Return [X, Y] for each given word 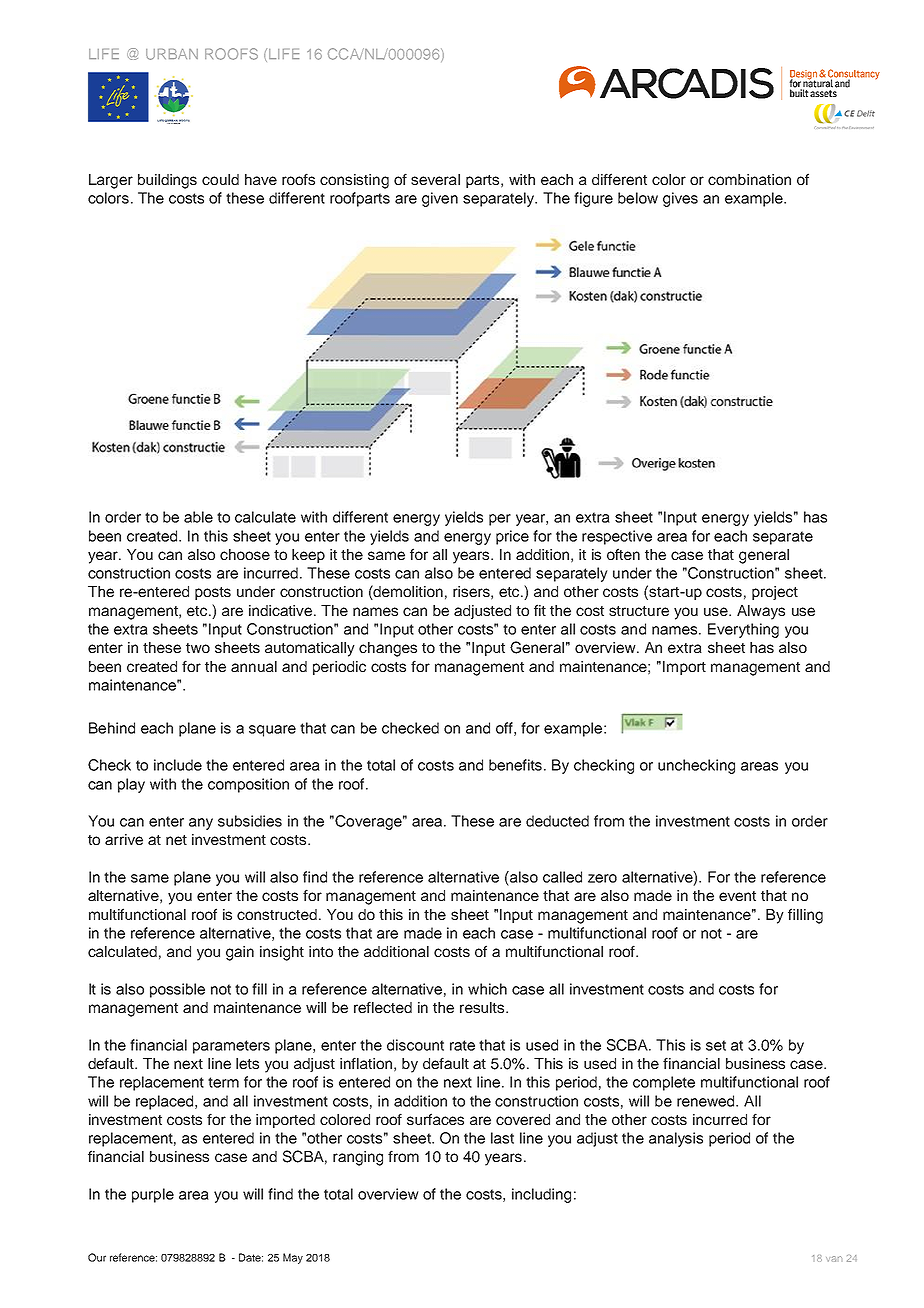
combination [749, 179]
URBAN [172, 54]
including [541, 1195]
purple [153, 1195]
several [435, 179]
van [834, 1259]
